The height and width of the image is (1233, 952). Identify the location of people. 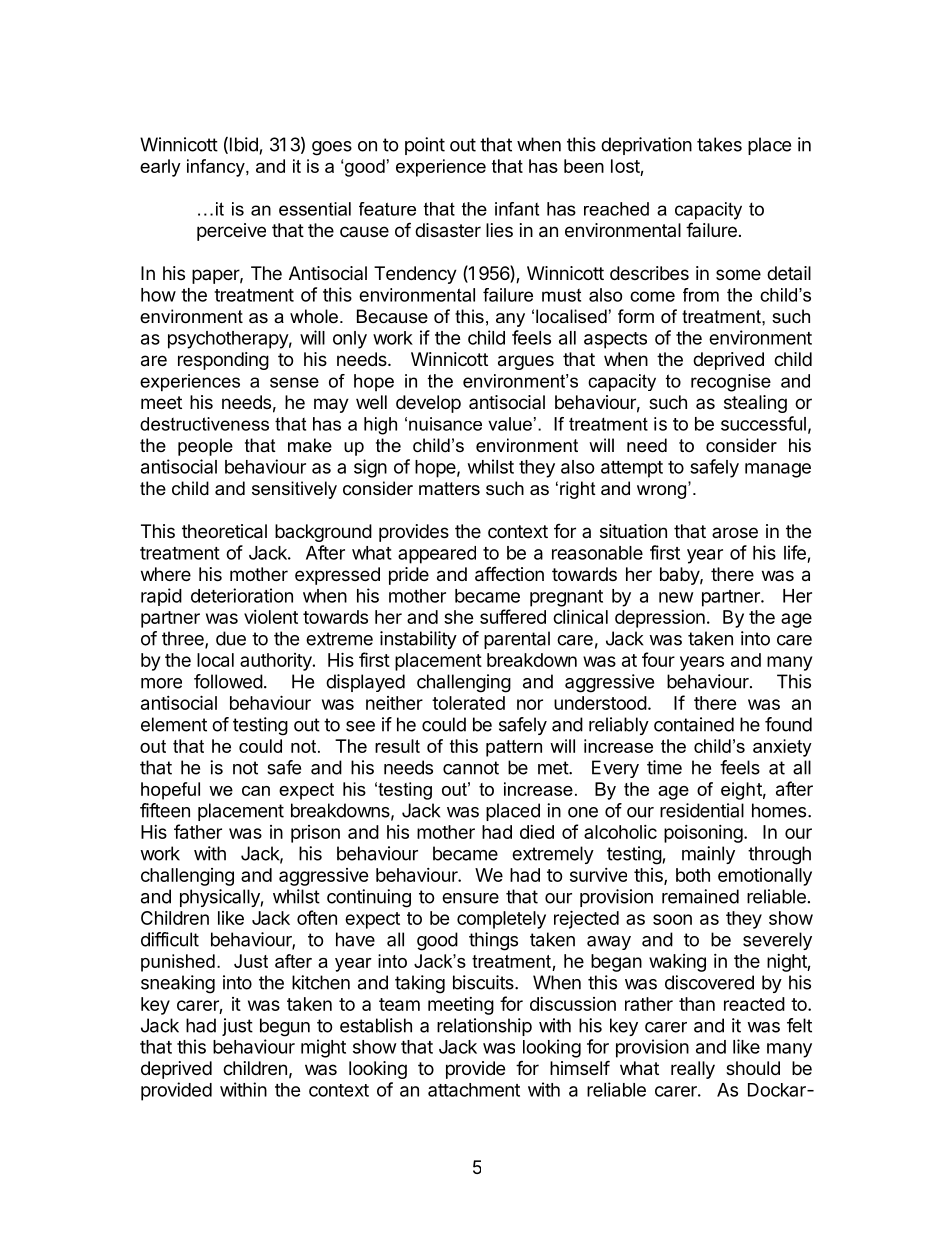
(205, 447).
